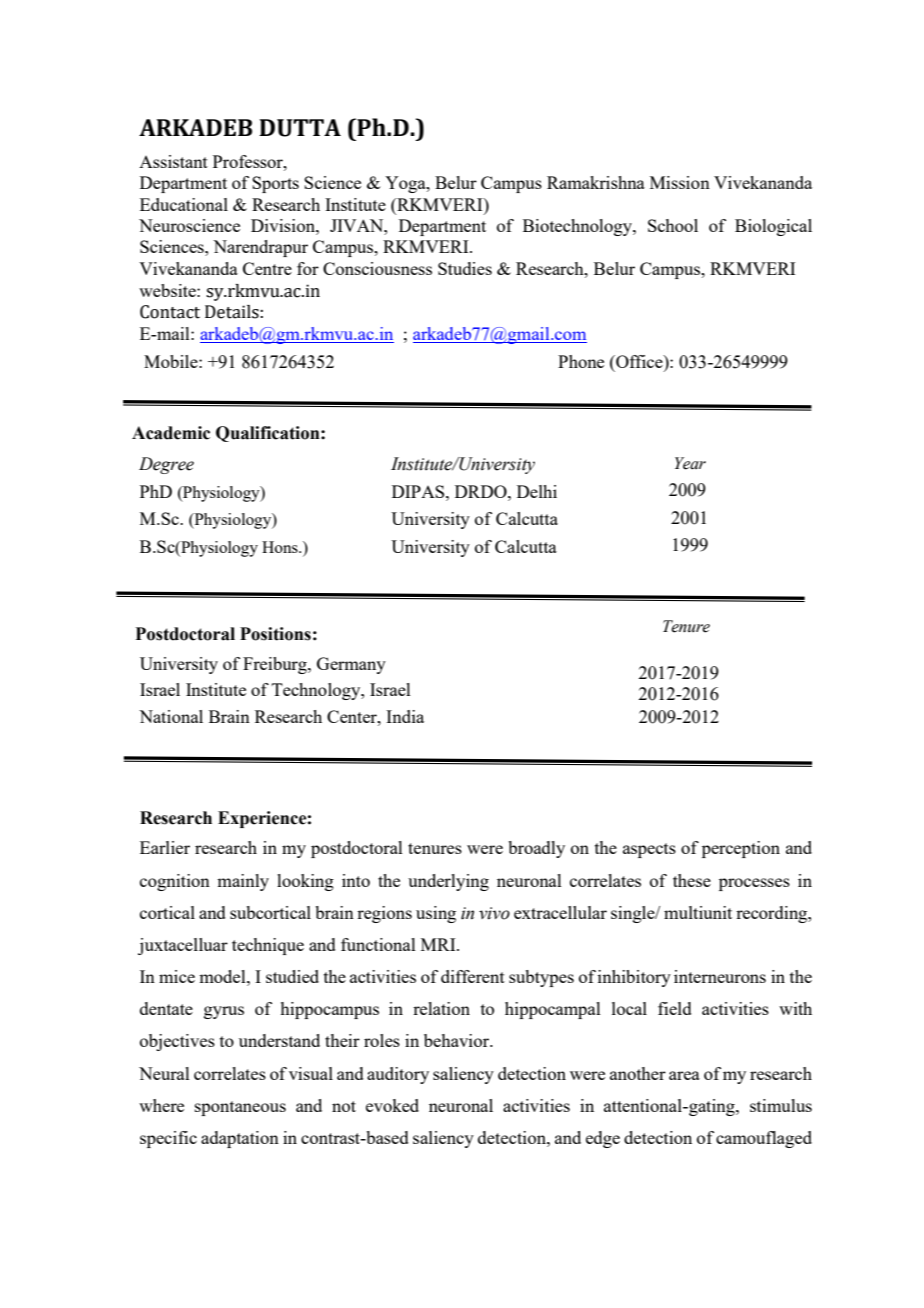 This document has height=1308, width=924. Describe the element at coordinates (684, 1075) in the document. I see `area` at that location.
